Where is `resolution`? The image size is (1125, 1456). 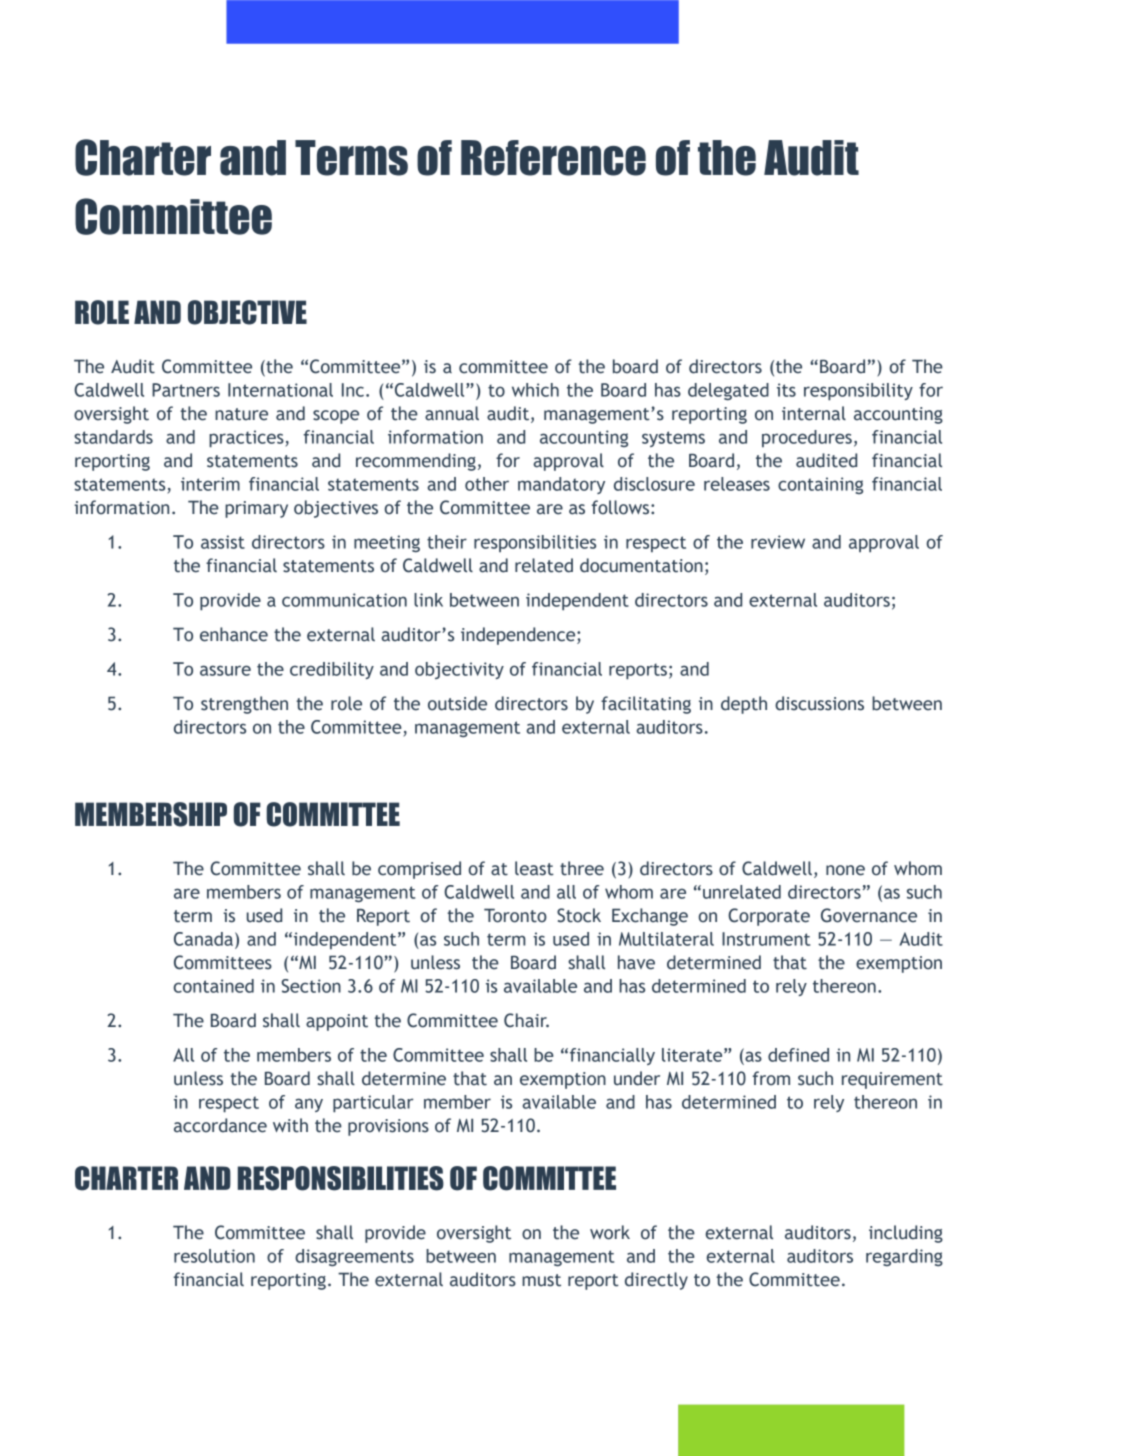 resolution is located at coordinates (214, 1256).
